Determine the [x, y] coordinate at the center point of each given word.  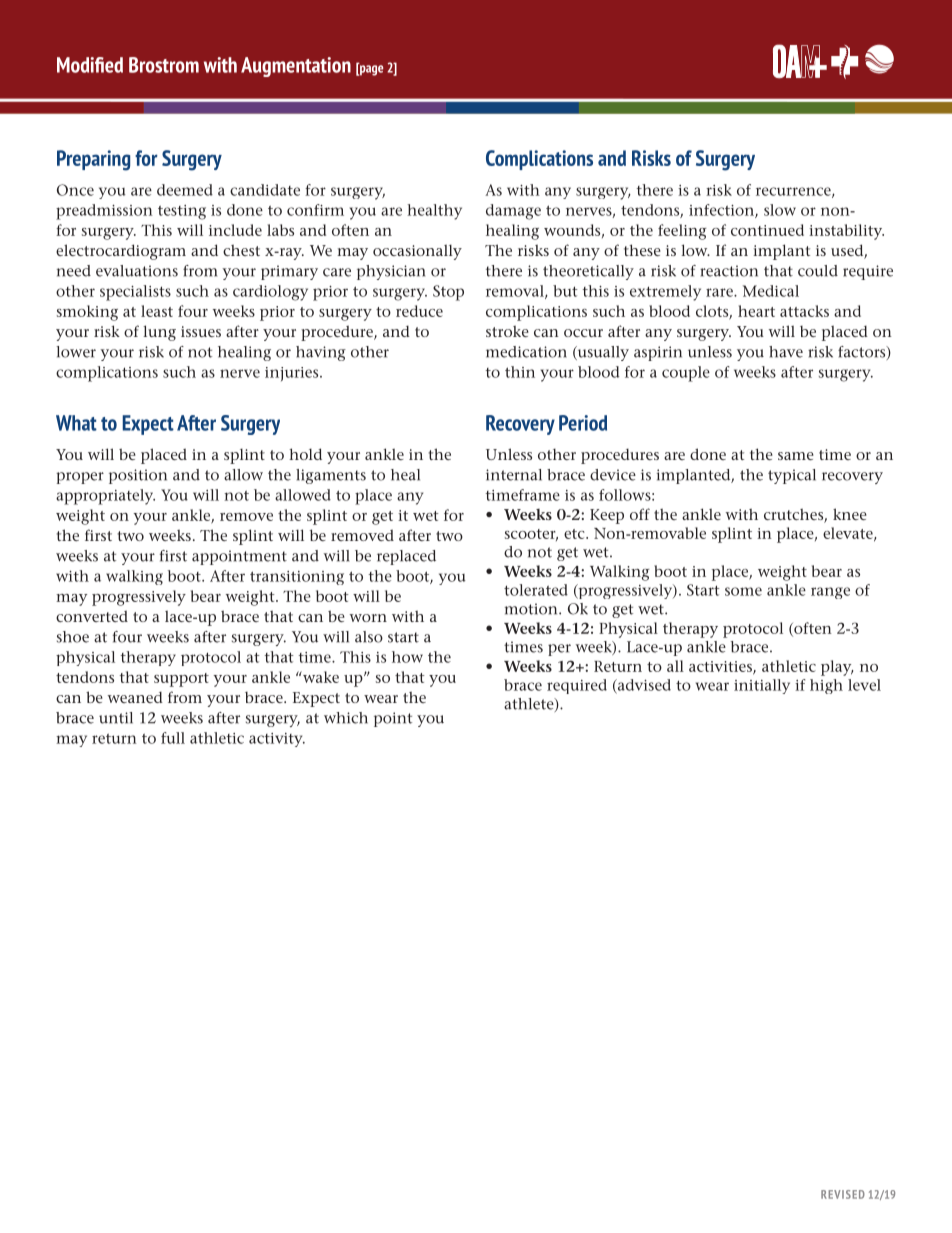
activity [277, 740]
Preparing [93, 160]
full [173, 738]
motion [532, 609]
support [181, 680]
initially [762, 686]
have [786, 352]
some [743, 591]
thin [520, 372]
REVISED [843, 1194]
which [346, 718]
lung [159, 333]
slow [780, 210]
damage [513, 212]
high [826, 686]
